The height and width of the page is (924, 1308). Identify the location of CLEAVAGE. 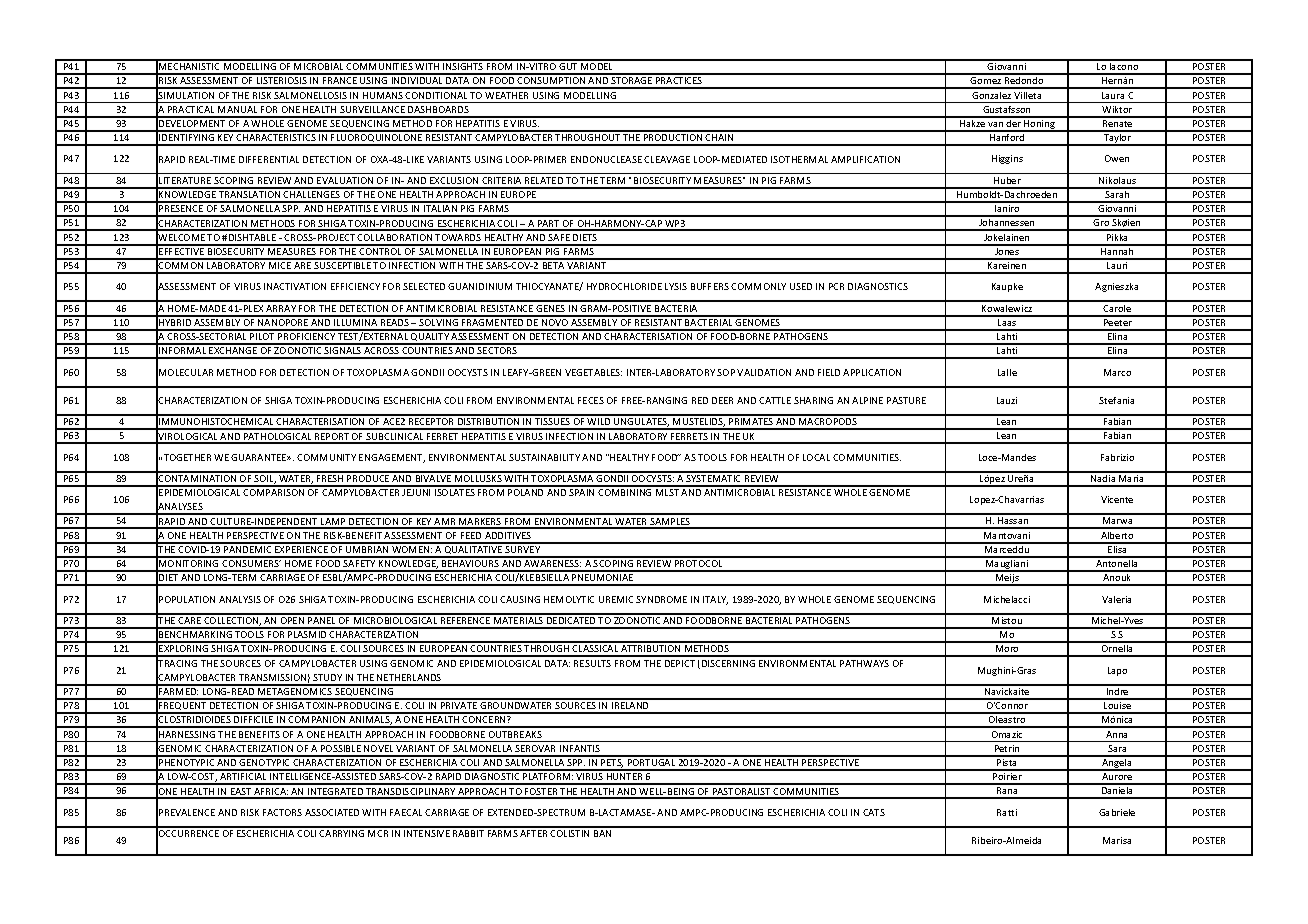
(667, 159).
